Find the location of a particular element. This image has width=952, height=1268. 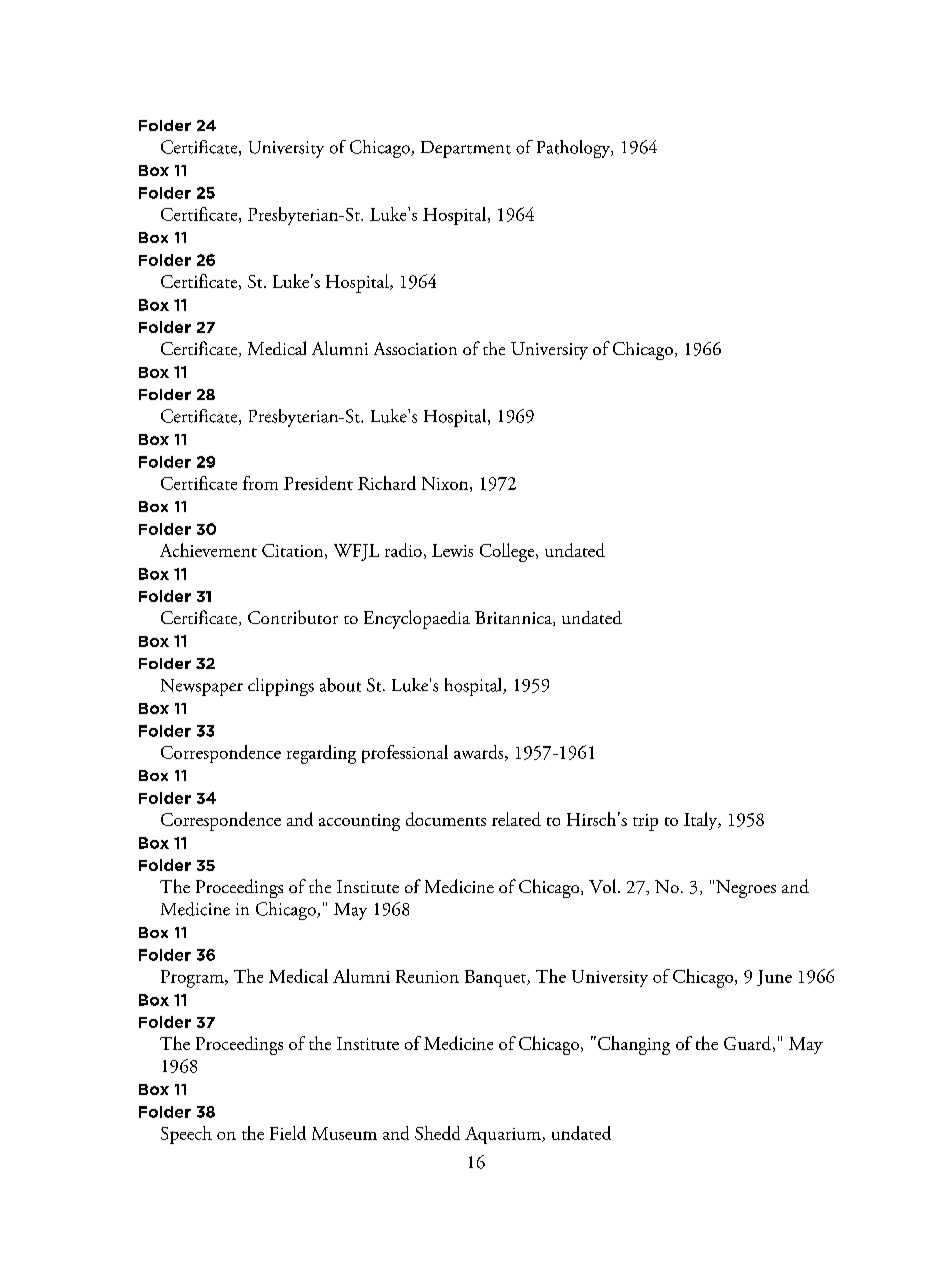

Department is located at coordinates (466, 149).
